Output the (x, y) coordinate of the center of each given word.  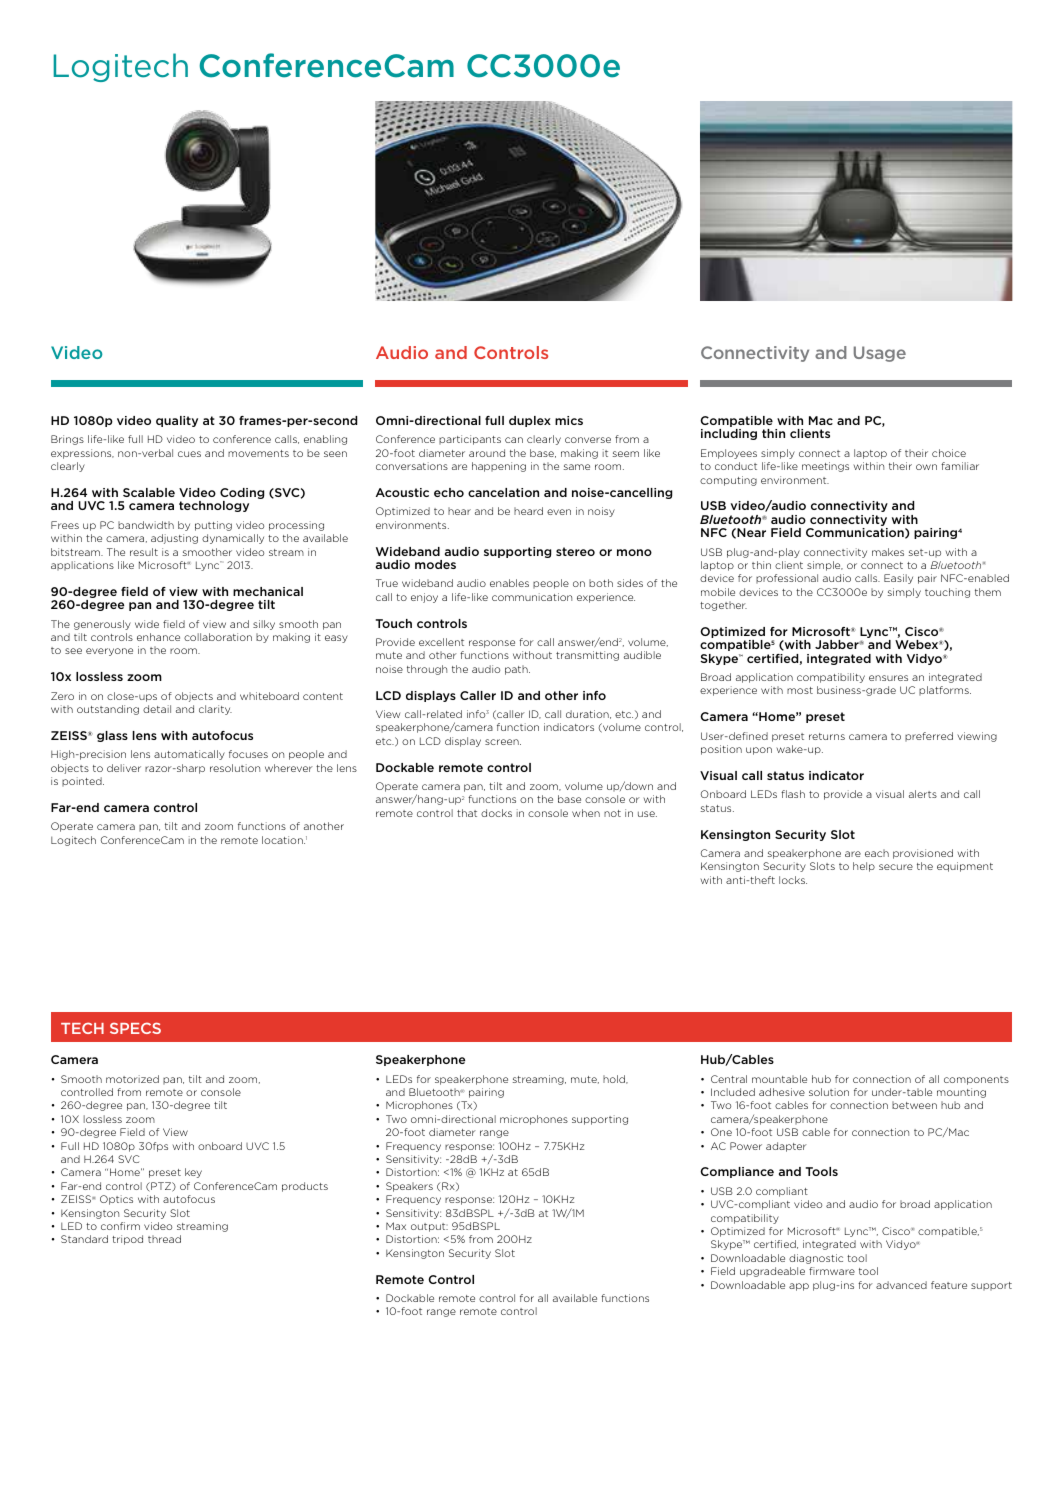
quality (177, 421)
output (429, 1227)
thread (164, 1239)
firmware (832, 1271)
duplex (530, 421)
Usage (880, 354)
